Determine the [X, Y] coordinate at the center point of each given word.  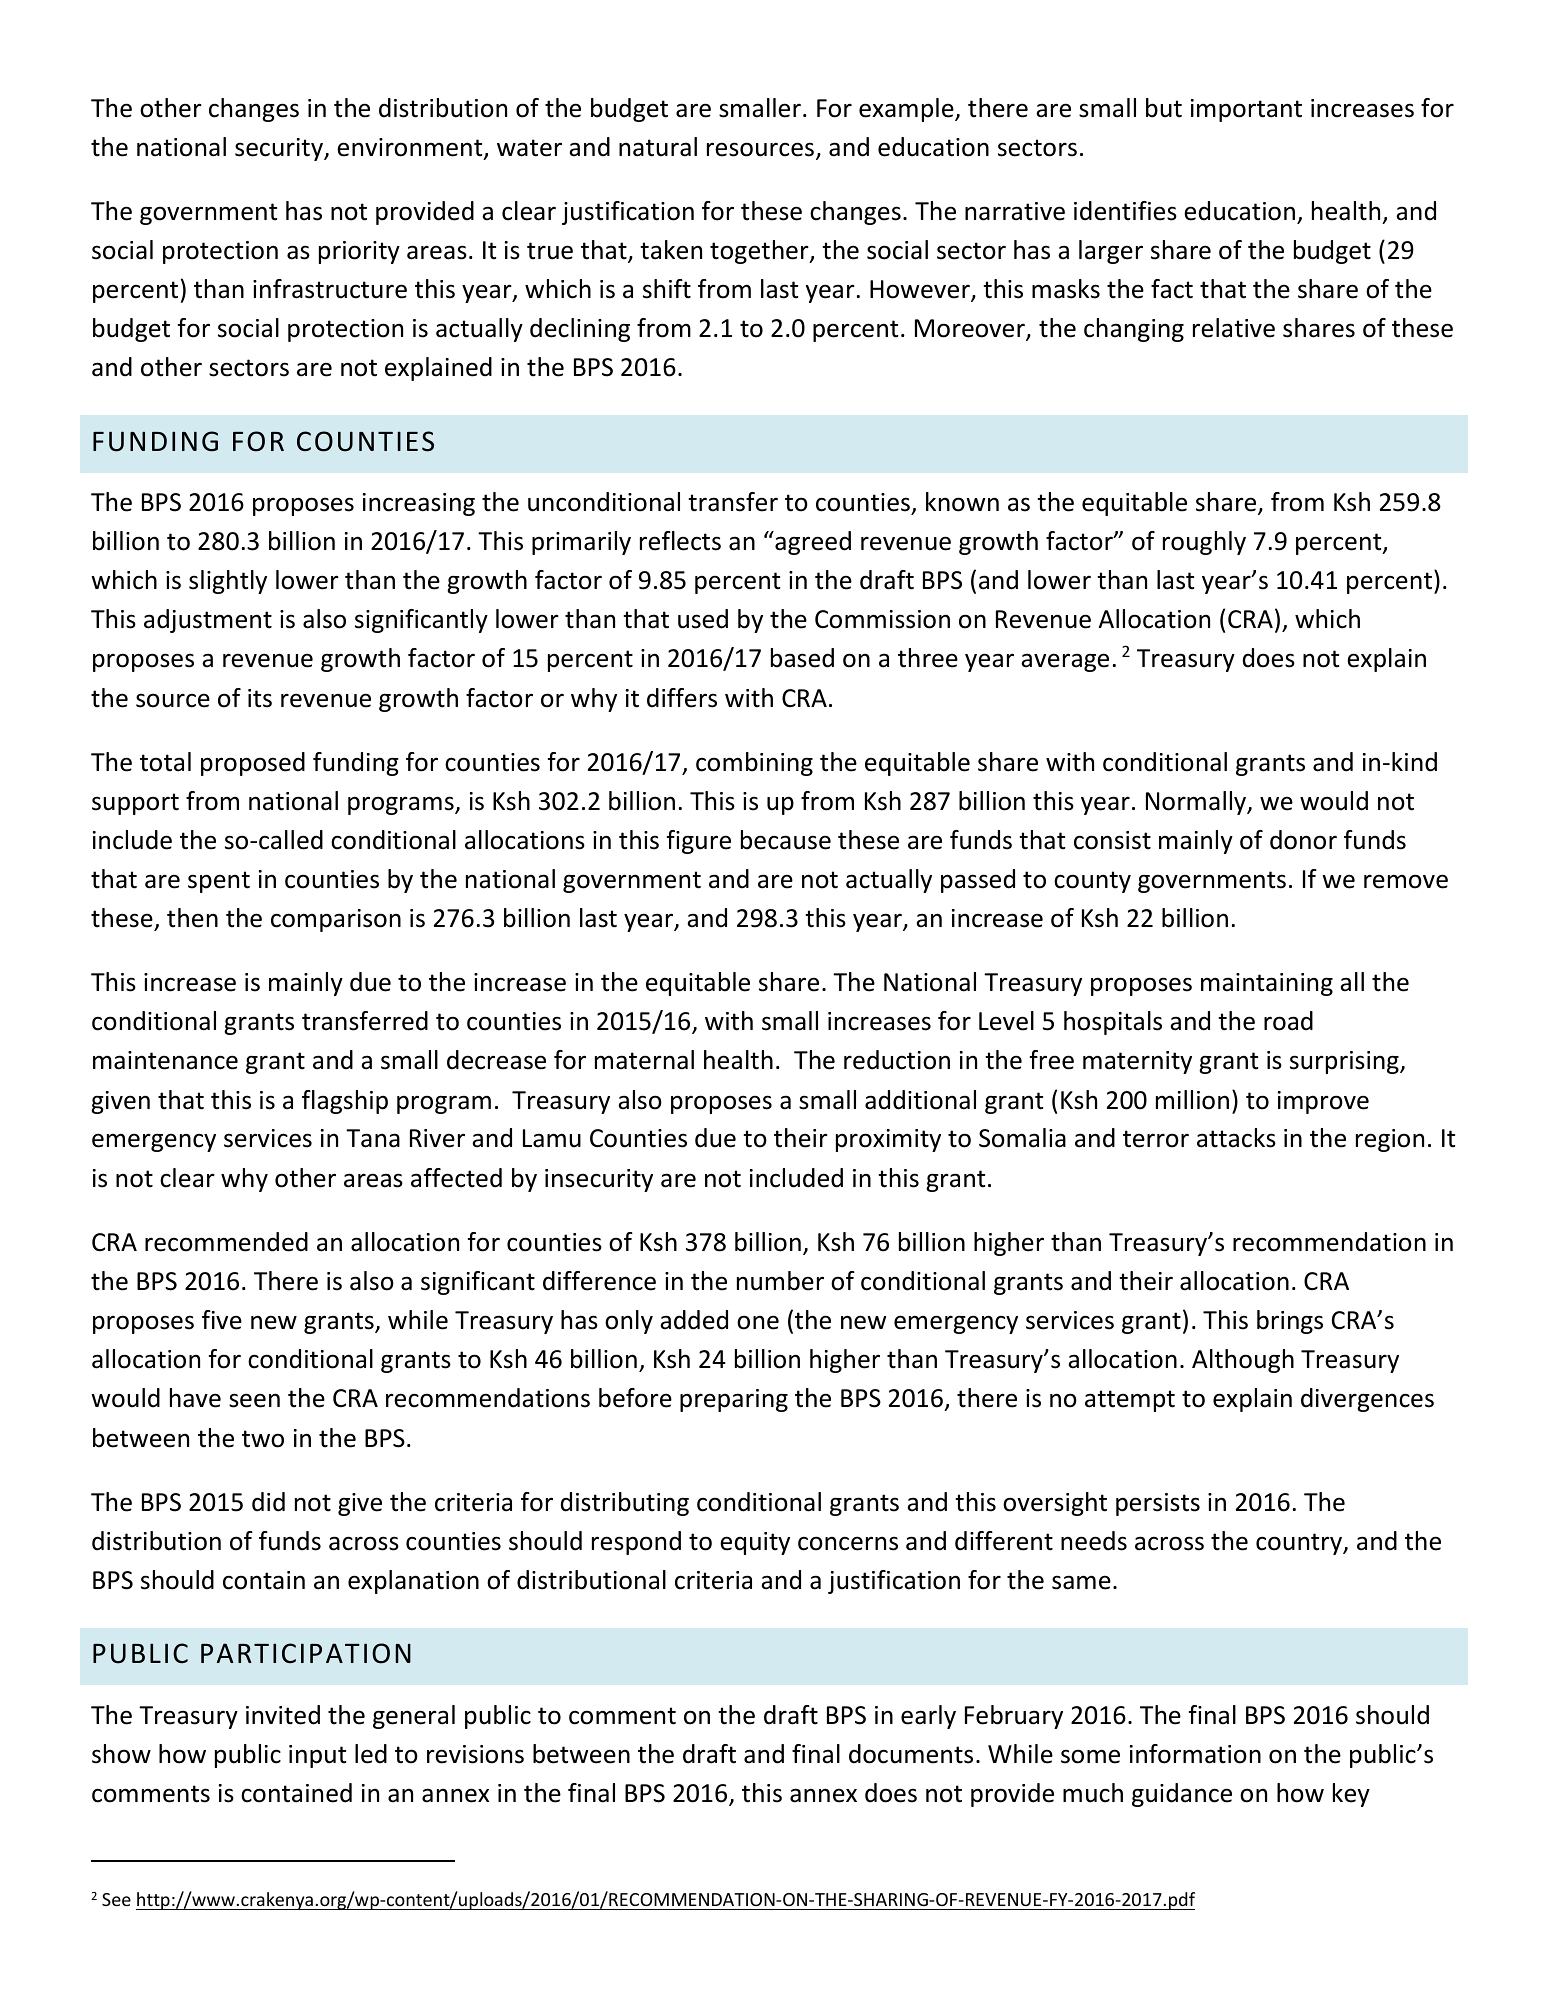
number [780, 1281]
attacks [1236, 1138]
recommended [226, 1242]
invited [283, 1715]
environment [411, 148]
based [802, 658]
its [260, 698]
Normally [1197, 803]
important [1246, 110]
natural [658, 147]
